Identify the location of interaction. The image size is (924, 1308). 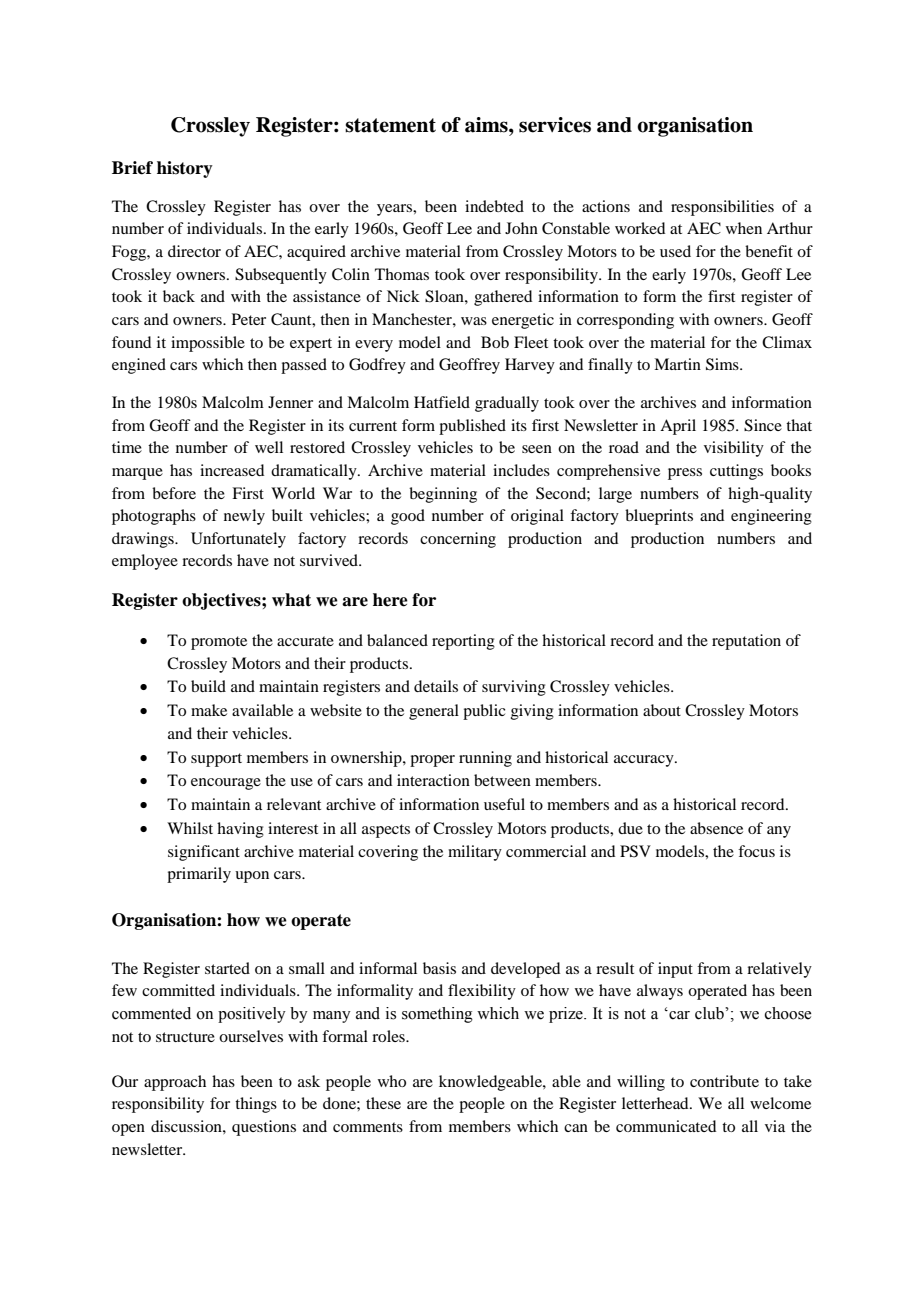
(433, 780).
